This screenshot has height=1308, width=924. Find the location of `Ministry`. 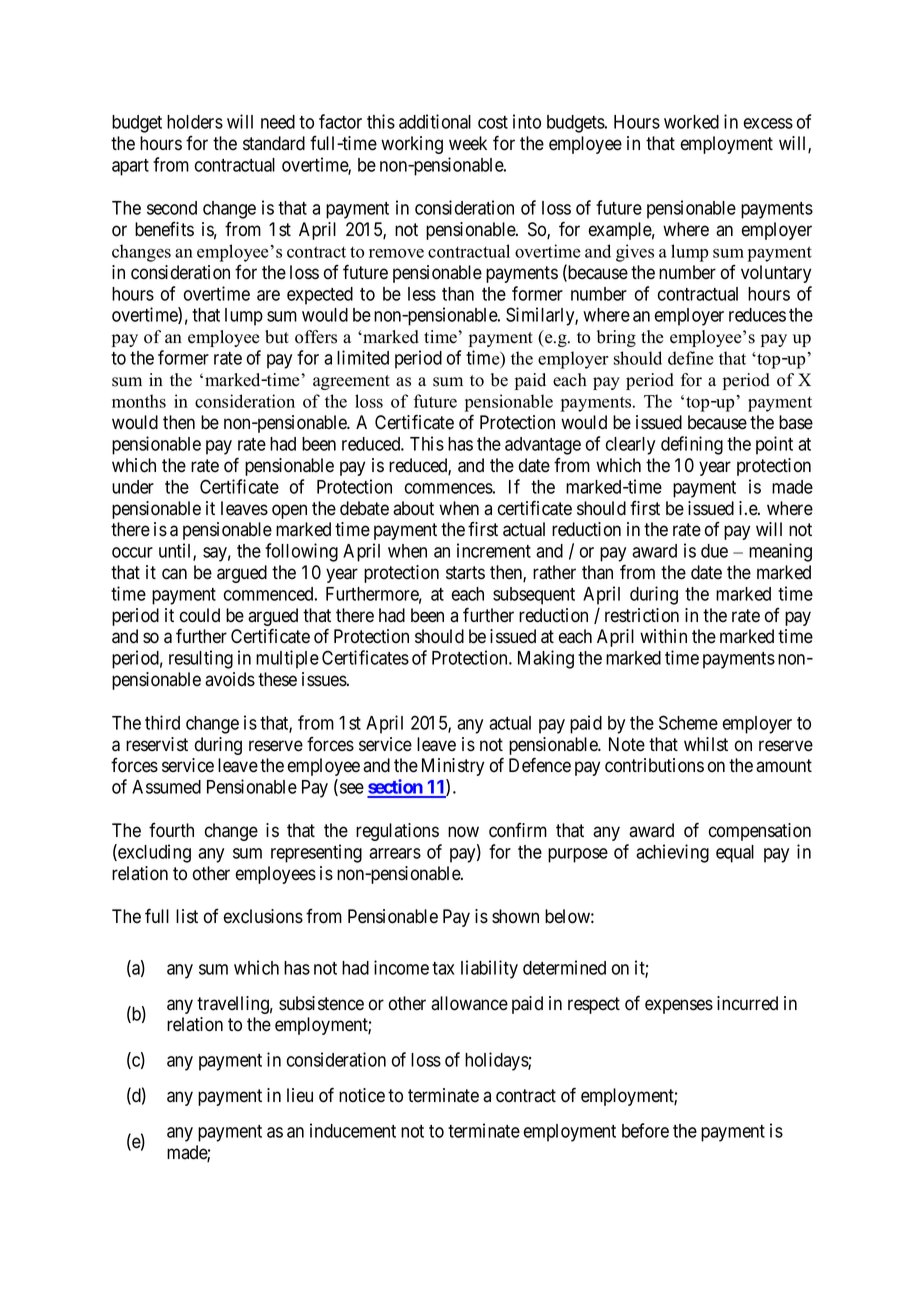

Ministry is located at coordinates (453, 767).
